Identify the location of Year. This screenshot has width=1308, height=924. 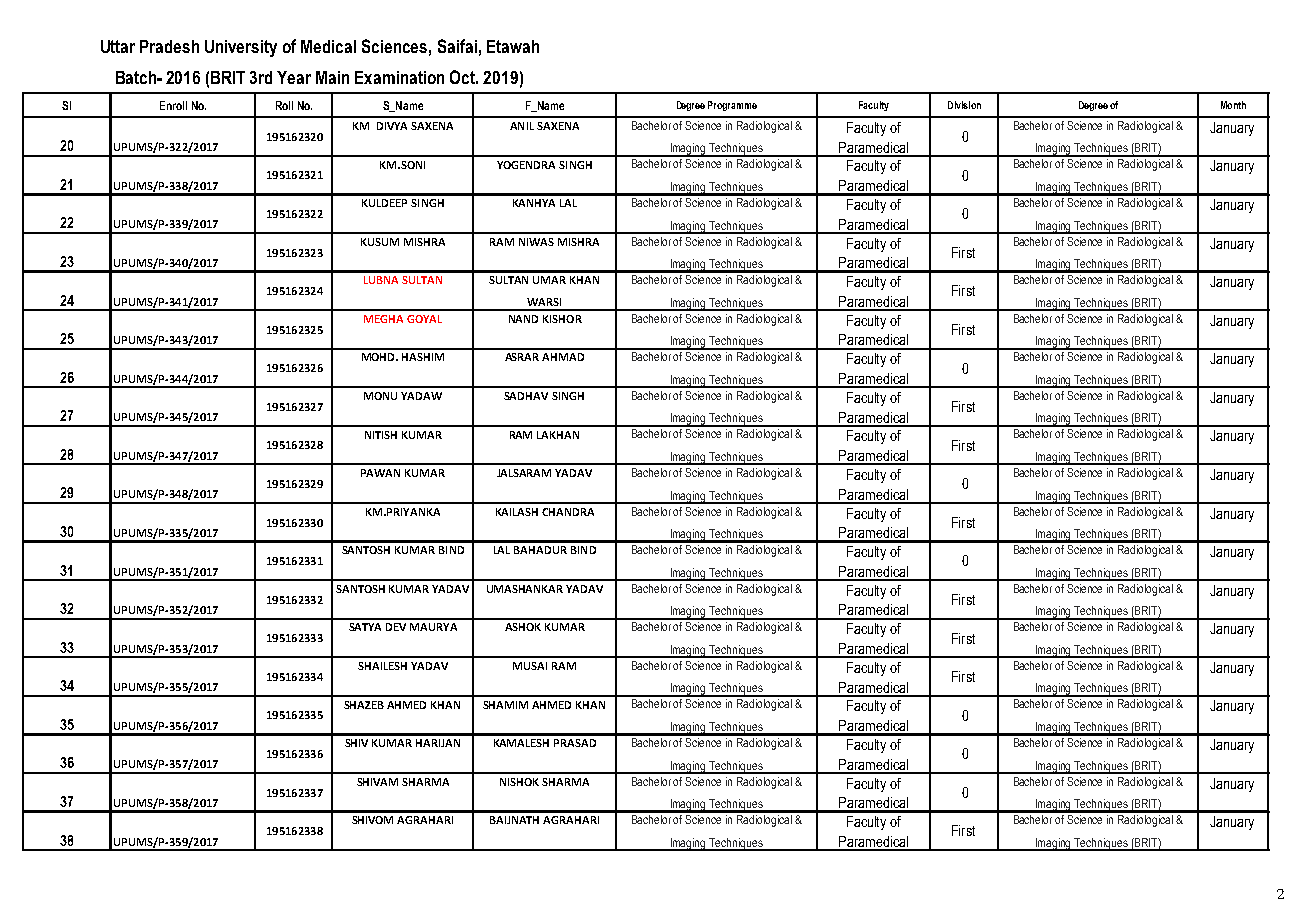
(294, 77).
